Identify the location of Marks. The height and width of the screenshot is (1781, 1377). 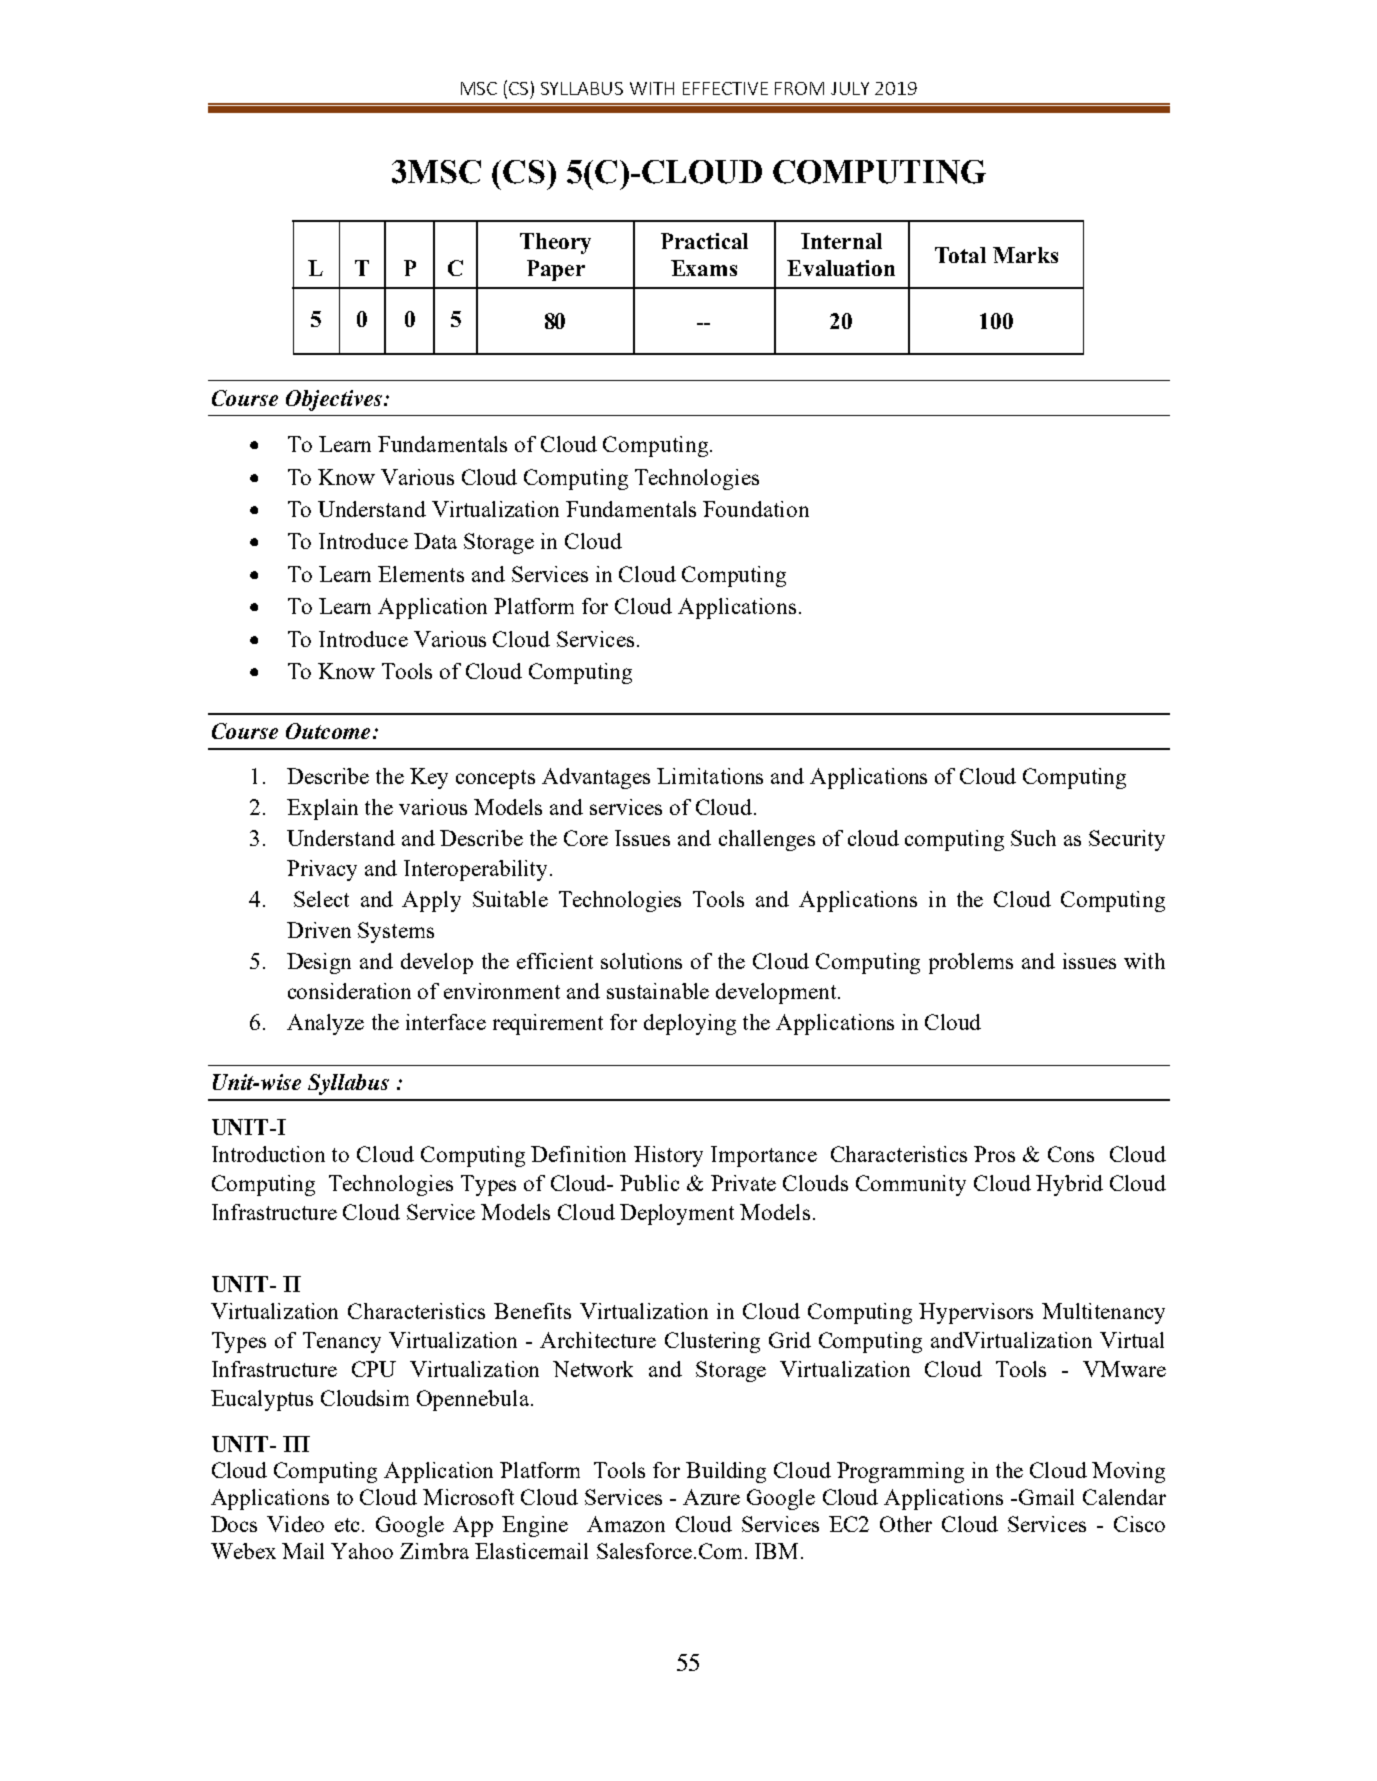
(1025, 255).
